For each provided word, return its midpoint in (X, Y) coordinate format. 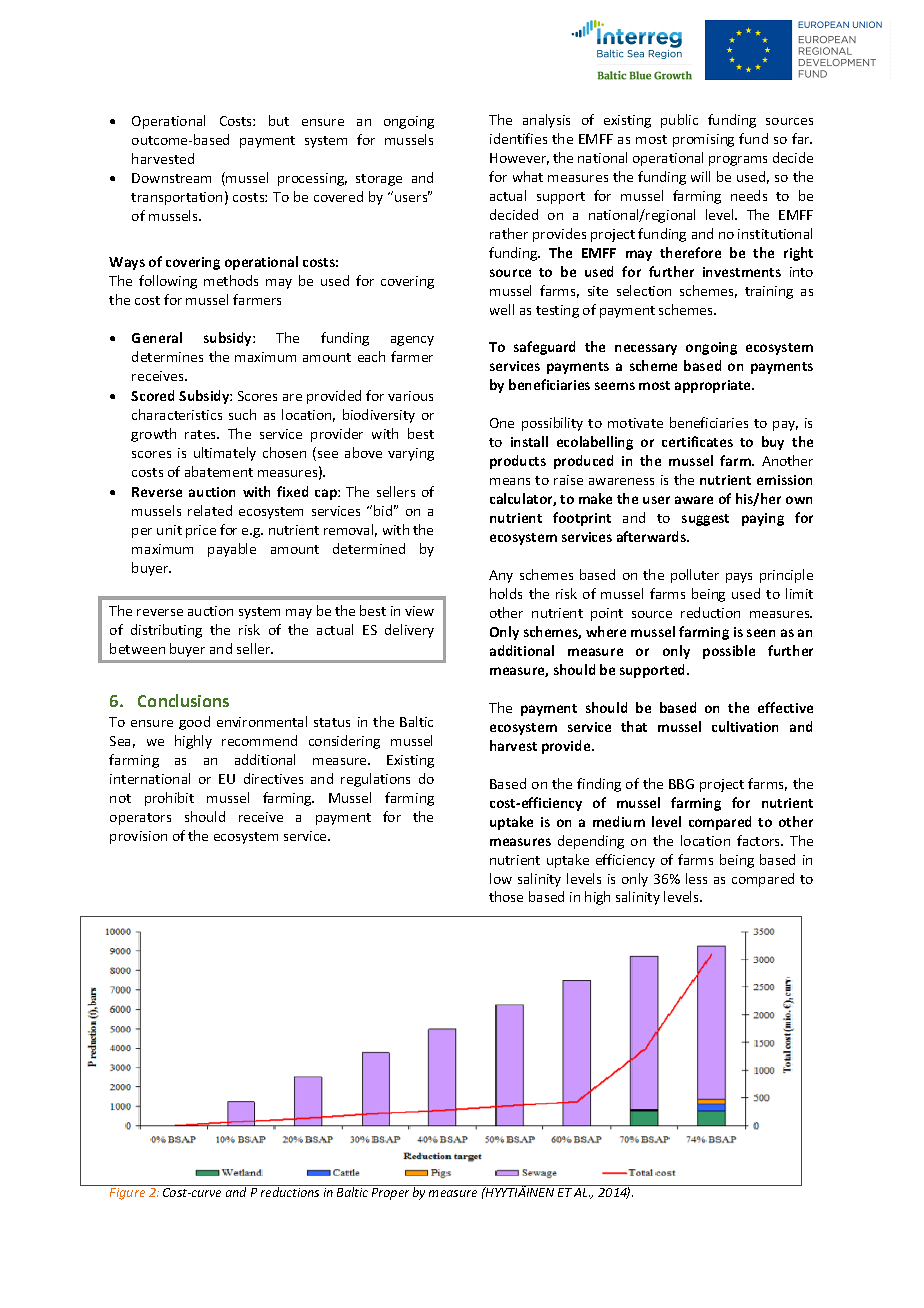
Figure (127, 1194)
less (696, 878)
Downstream (171, 178)
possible (729, 652)
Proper (390, 1194)
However (519, 159)
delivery (409, 631)
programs (738, 161)
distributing (166, 631)
